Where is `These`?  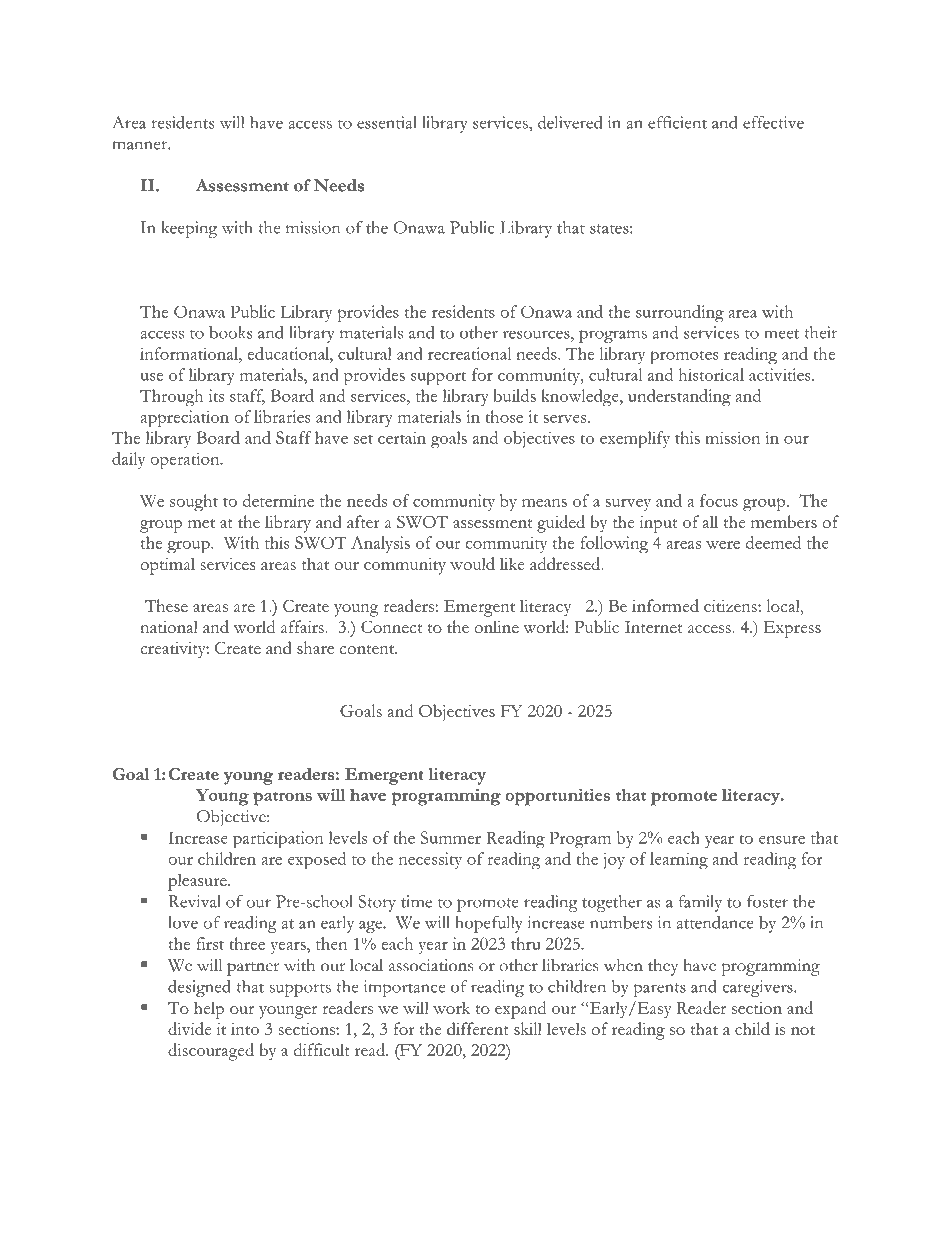
These is located at coordinates (166, 605).
